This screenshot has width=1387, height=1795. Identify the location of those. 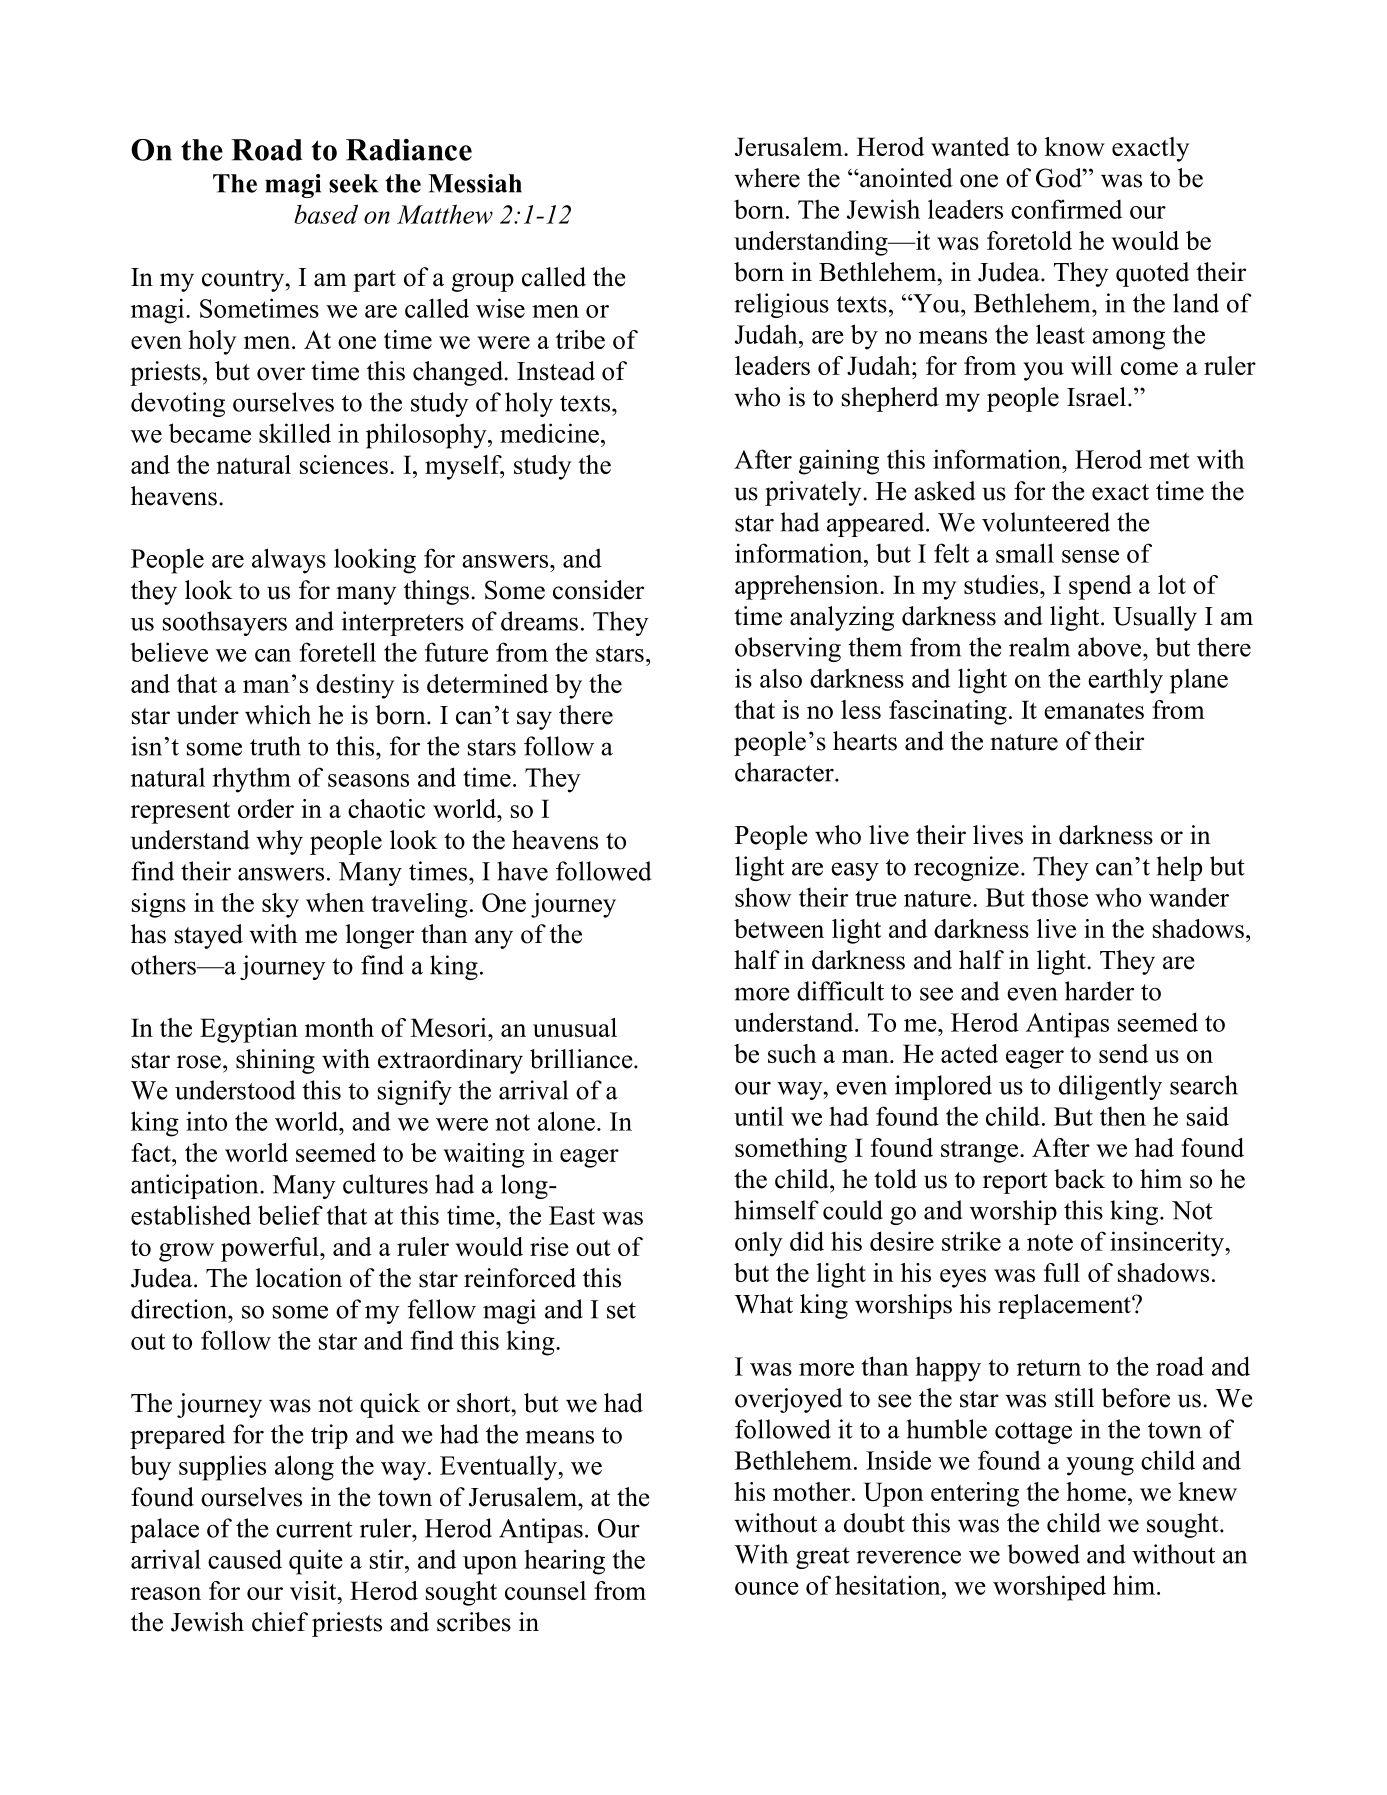
(1060, 897).
